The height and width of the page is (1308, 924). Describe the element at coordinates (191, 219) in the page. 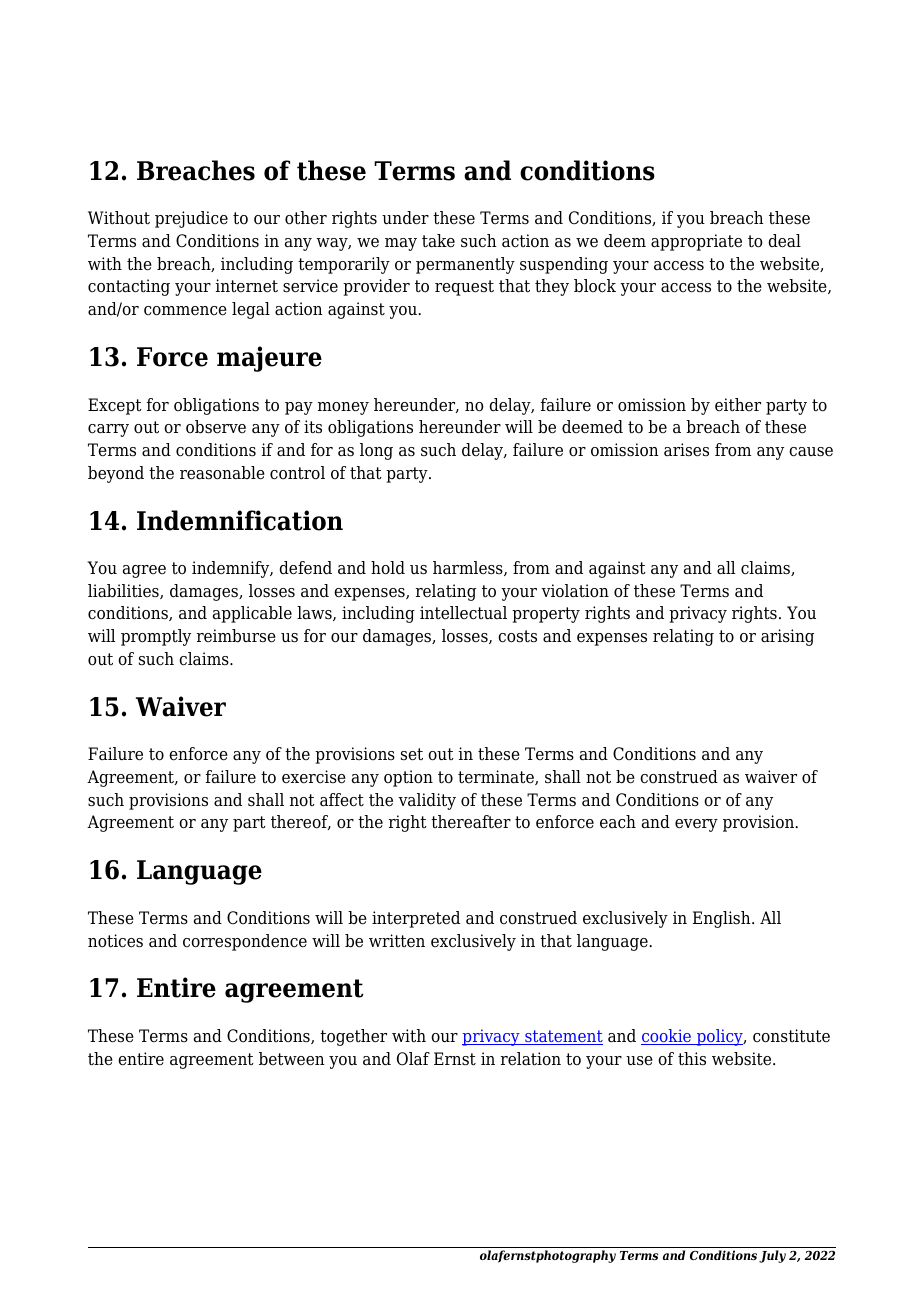

I see `prejudice` at that location.
